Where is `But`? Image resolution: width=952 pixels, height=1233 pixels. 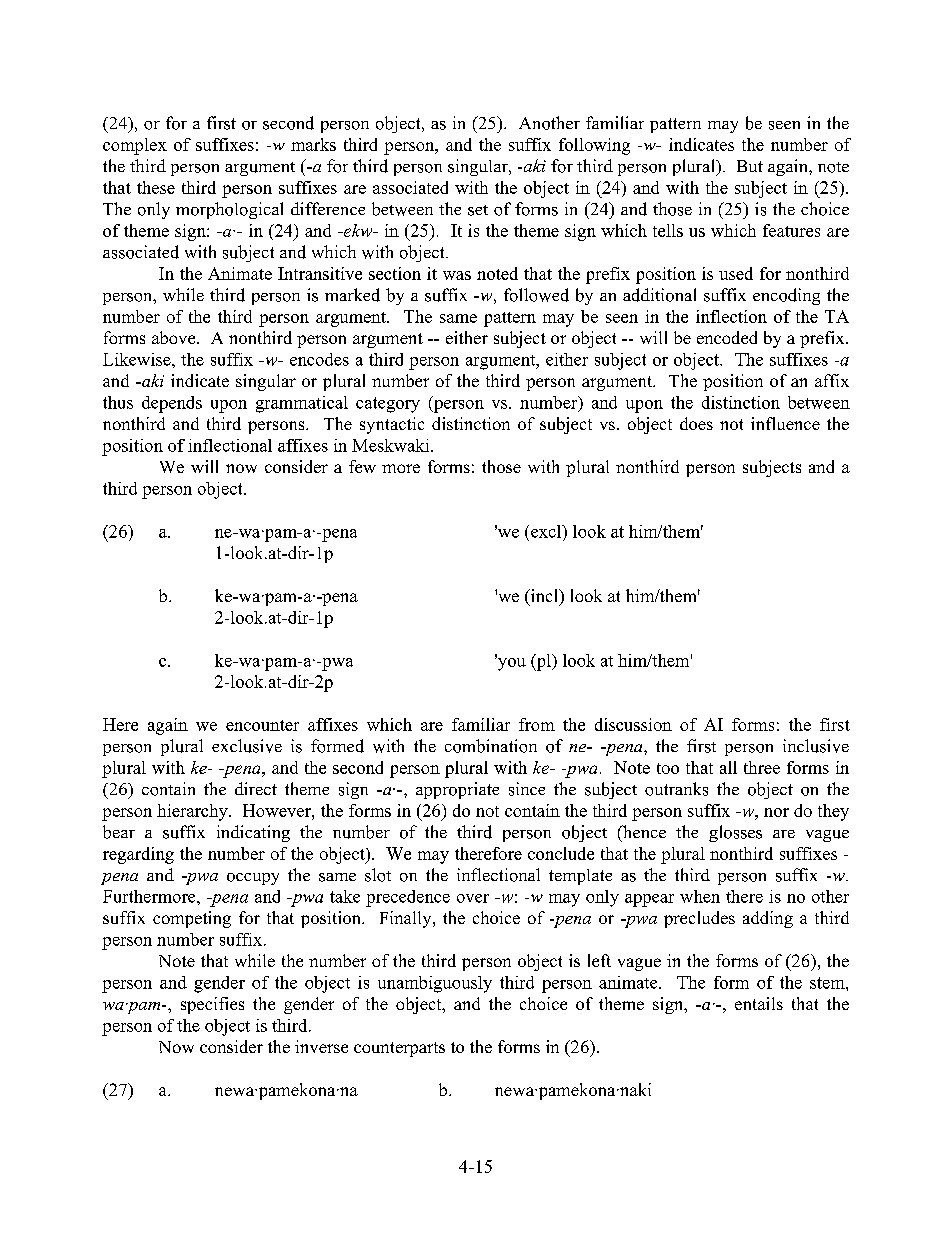 But is located at coordinates (750, 166).
